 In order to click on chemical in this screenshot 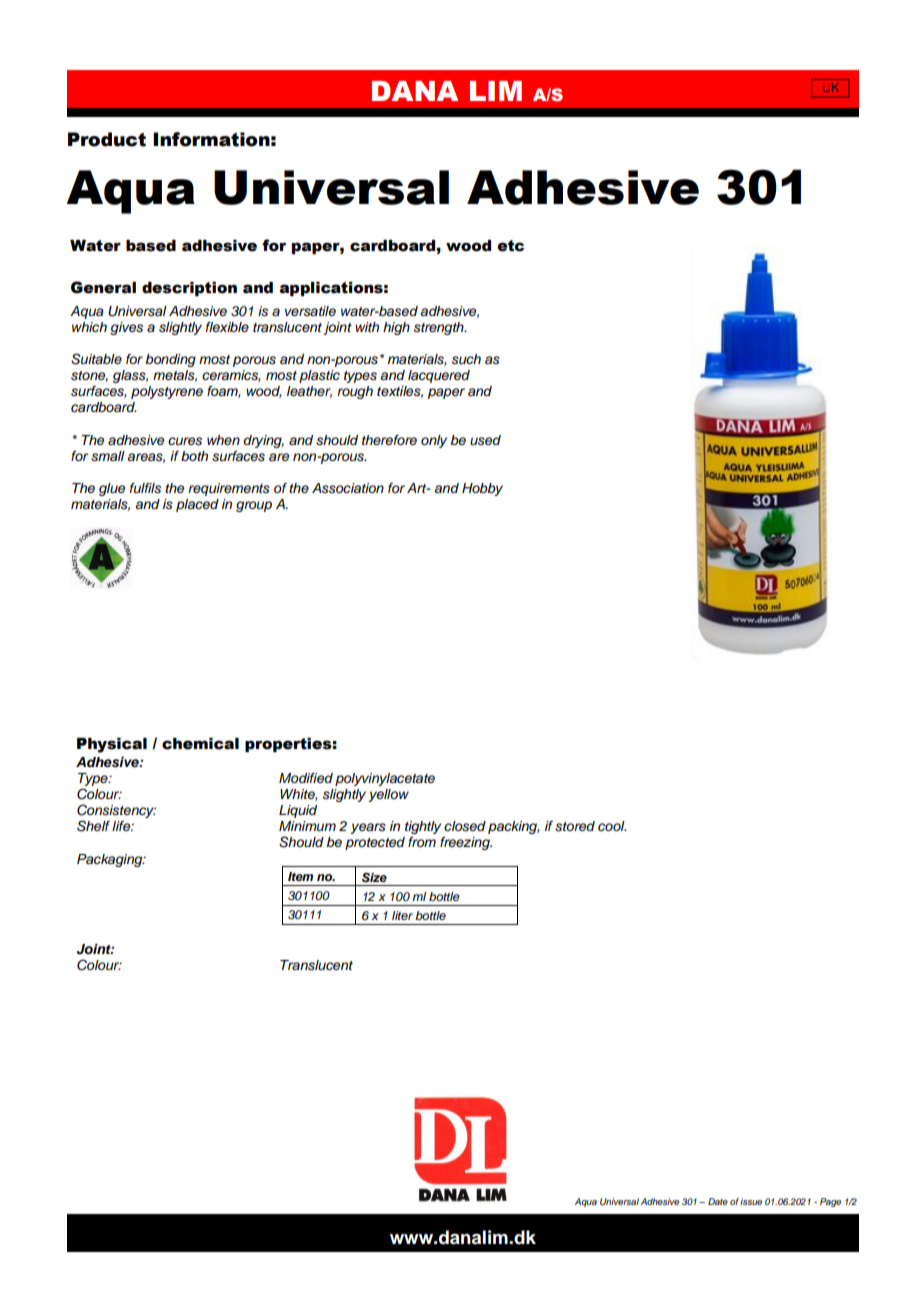, I will do `click(200, 744)`.
